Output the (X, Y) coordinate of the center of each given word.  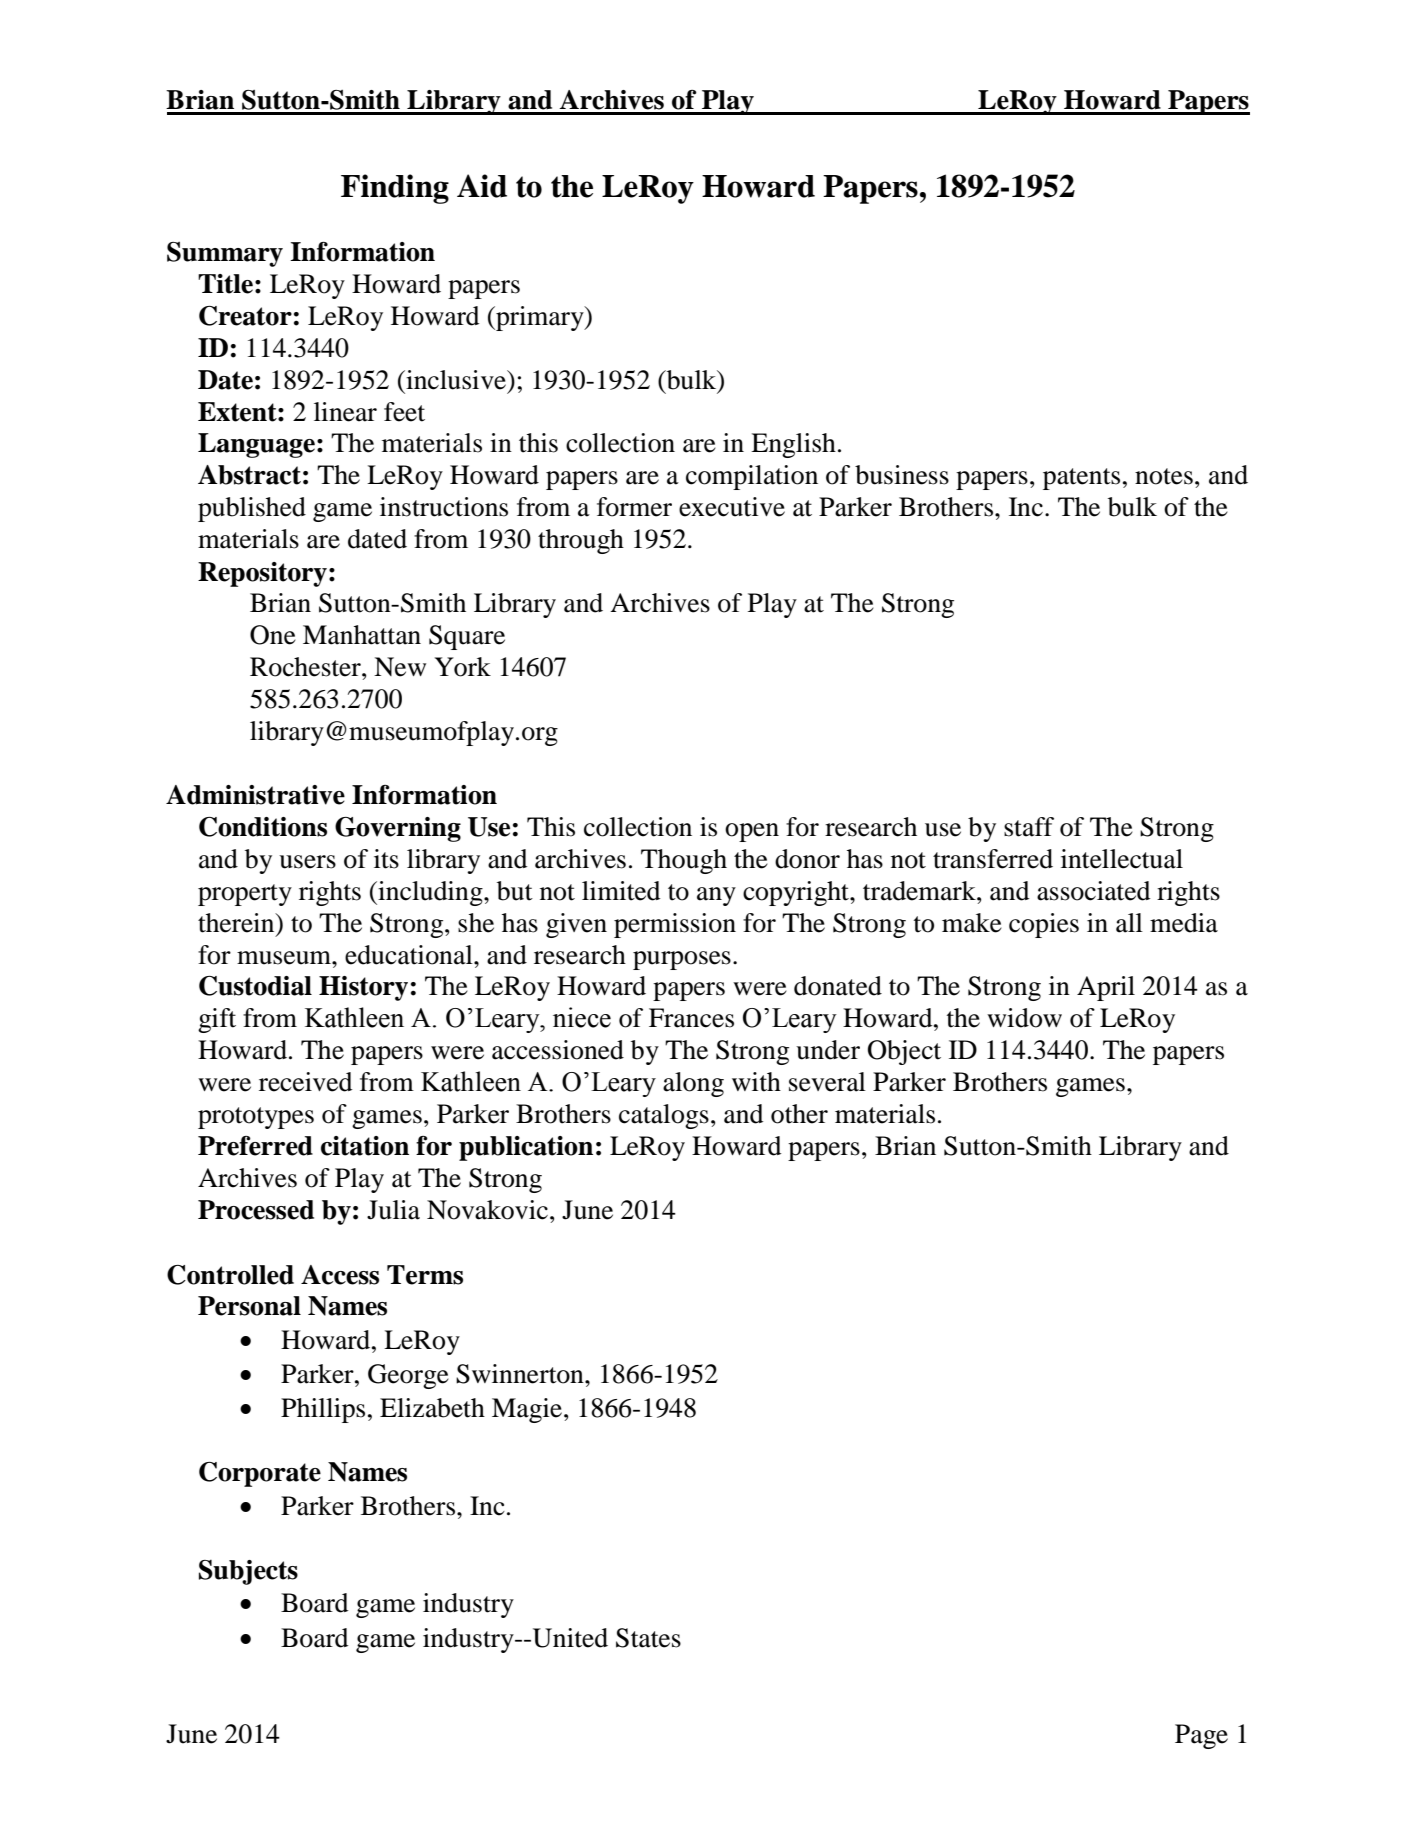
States (648, 1638)
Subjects (248, 1572)
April (1106, 988)
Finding (395, 189)
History (363, 988)
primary (540, 318)
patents (1081, 479)
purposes (682, 960)
